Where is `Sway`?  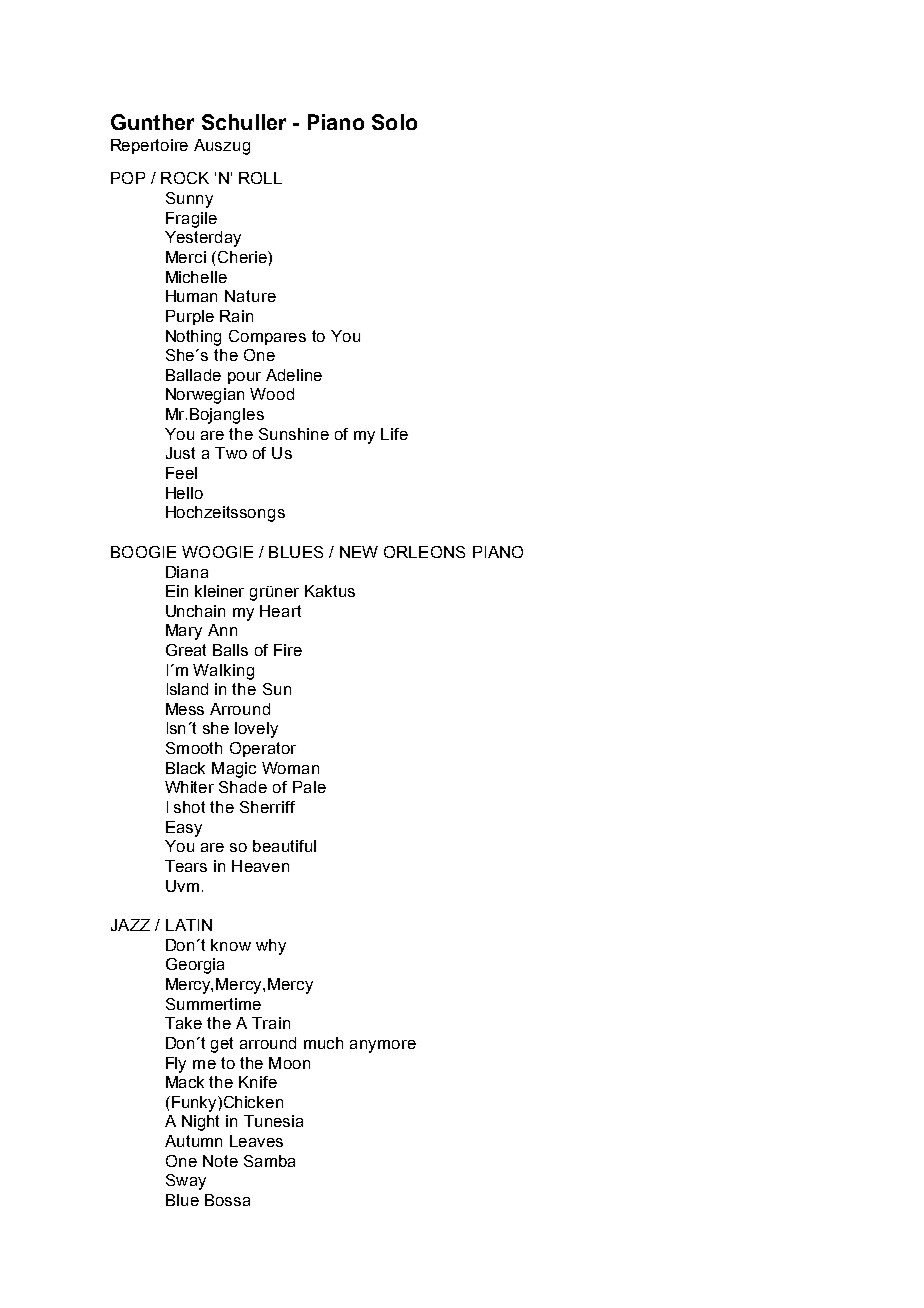
Sway is located at coordinates (186, 1182).
